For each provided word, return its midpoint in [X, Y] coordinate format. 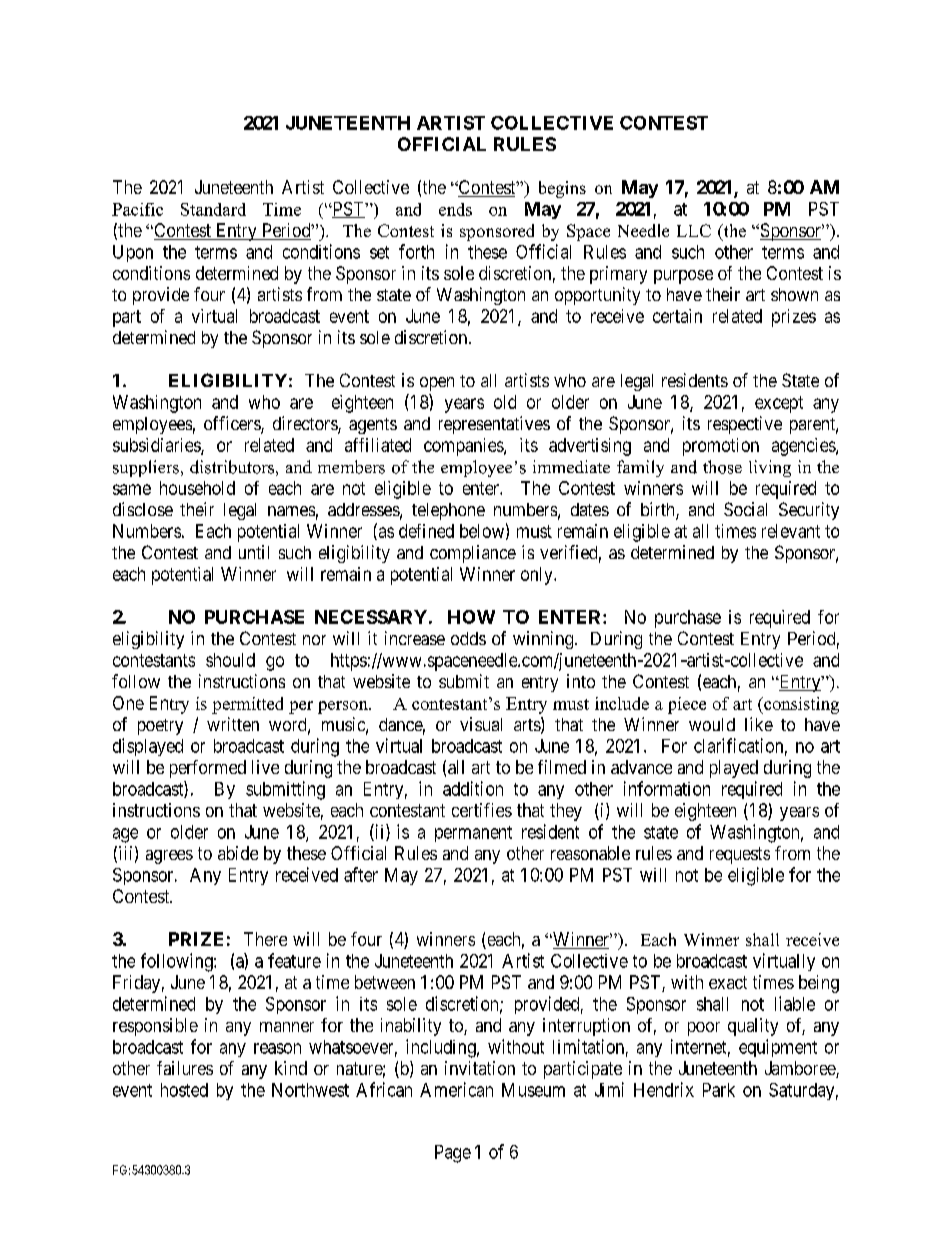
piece [687, 705]
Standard [213, 209]
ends [455, 209]
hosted [184, 1090]
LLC [694, 230]
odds [468, 638]
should [230, 660]
